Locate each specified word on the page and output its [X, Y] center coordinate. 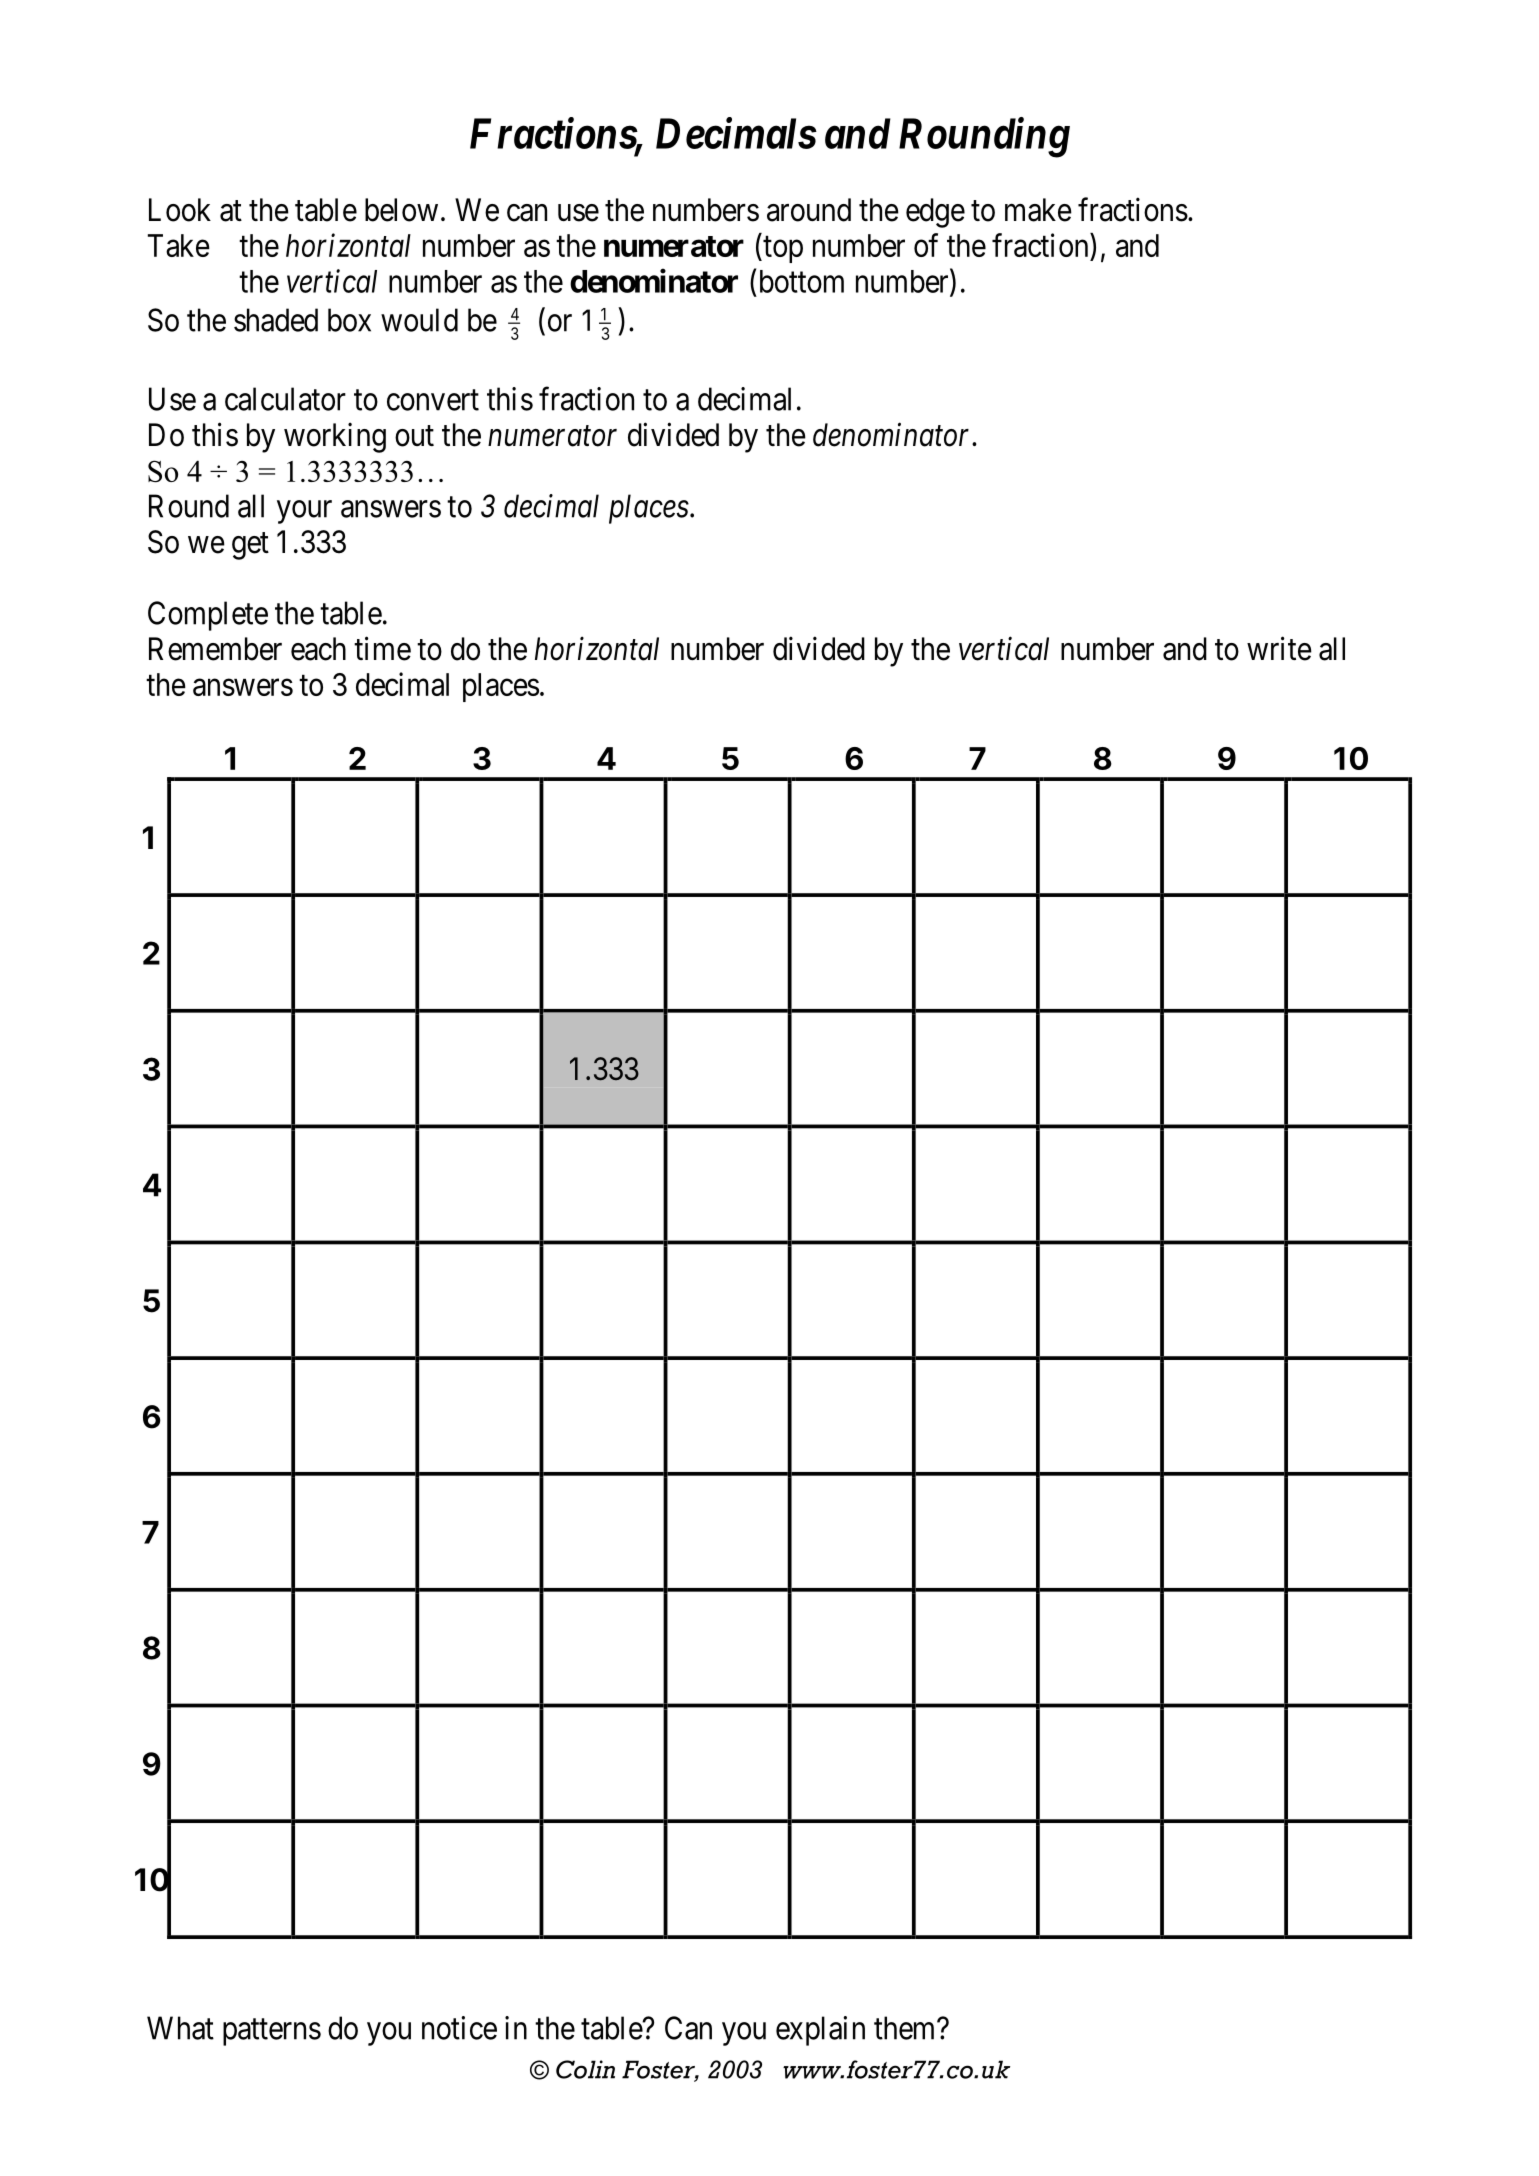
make [1038, 210]
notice [459, 2028]
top [782, 249]
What [180, 2028]
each [318, 649]
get [250, 546]
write [1279, 648]
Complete [208, 616]
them [906, 2028]
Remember [215, 649]
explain [820, 2031]
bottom [802, 281]
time [382, 648]
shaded [276, 320]
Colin [585, 2069]
